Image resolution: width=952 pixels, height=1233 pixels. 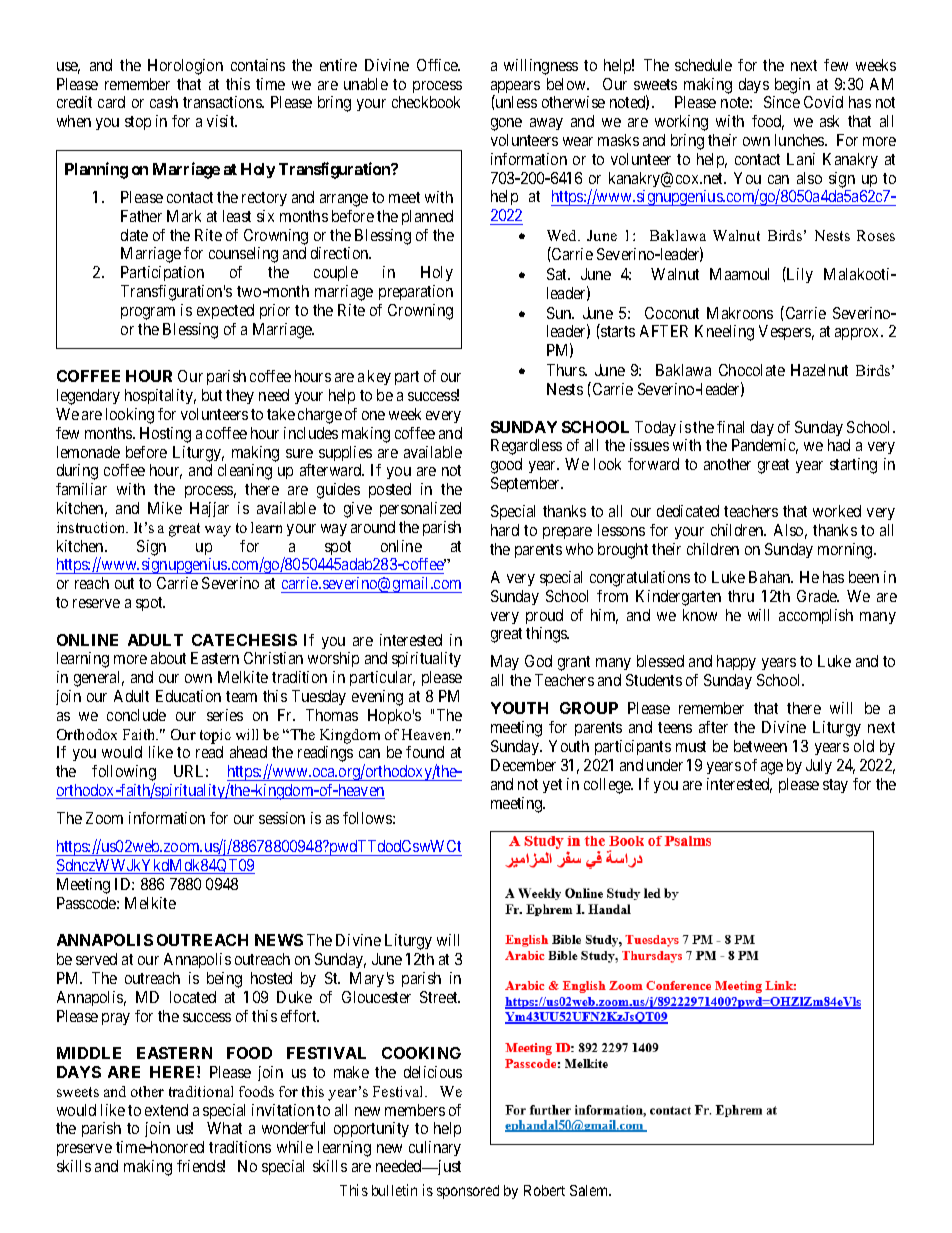 What do you see at coordinates (165, 508) in the document?
I see `Mike` at bounding box center [165, 508].
